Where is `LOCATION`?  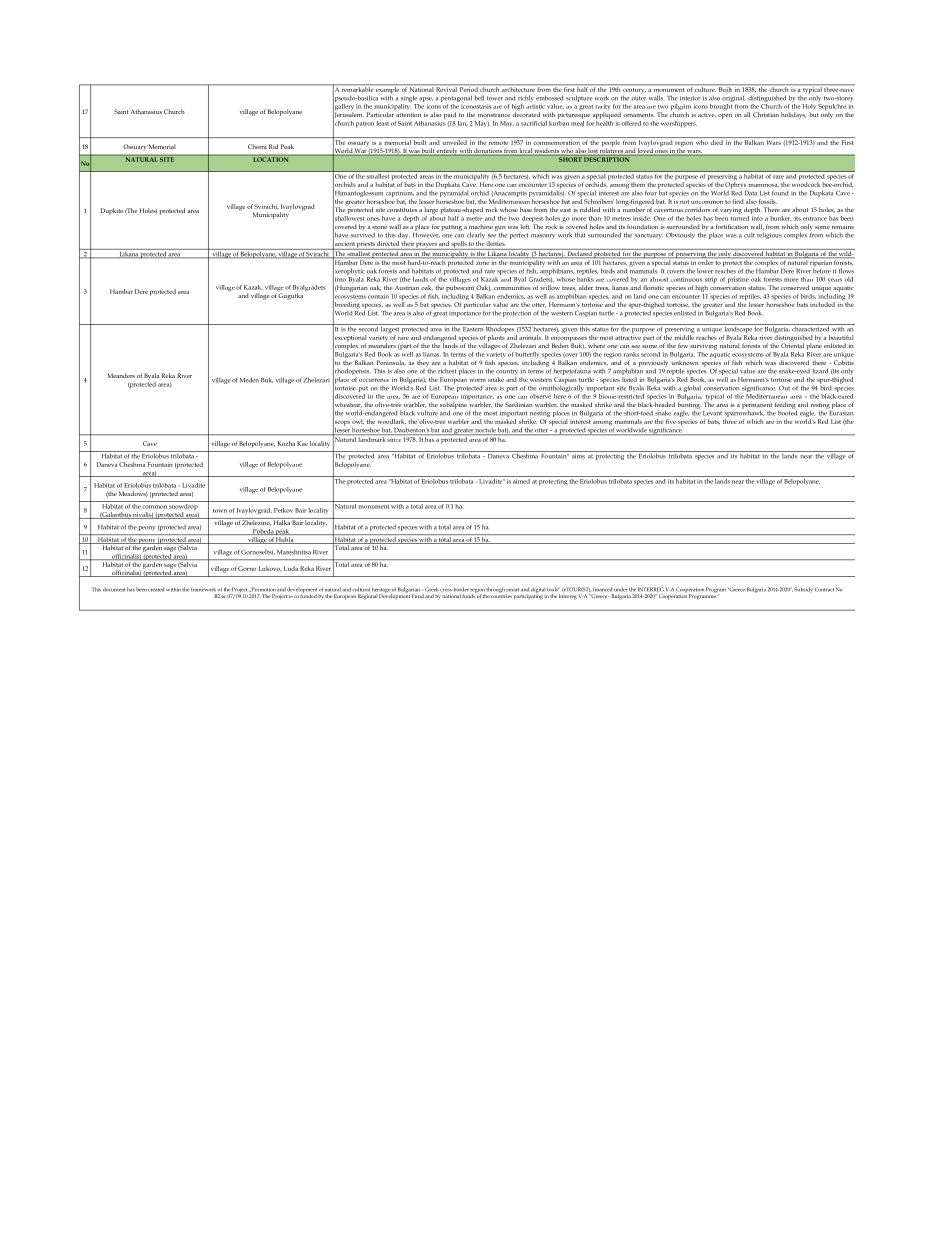
LOCATION is located at coordinates (271, 158).
